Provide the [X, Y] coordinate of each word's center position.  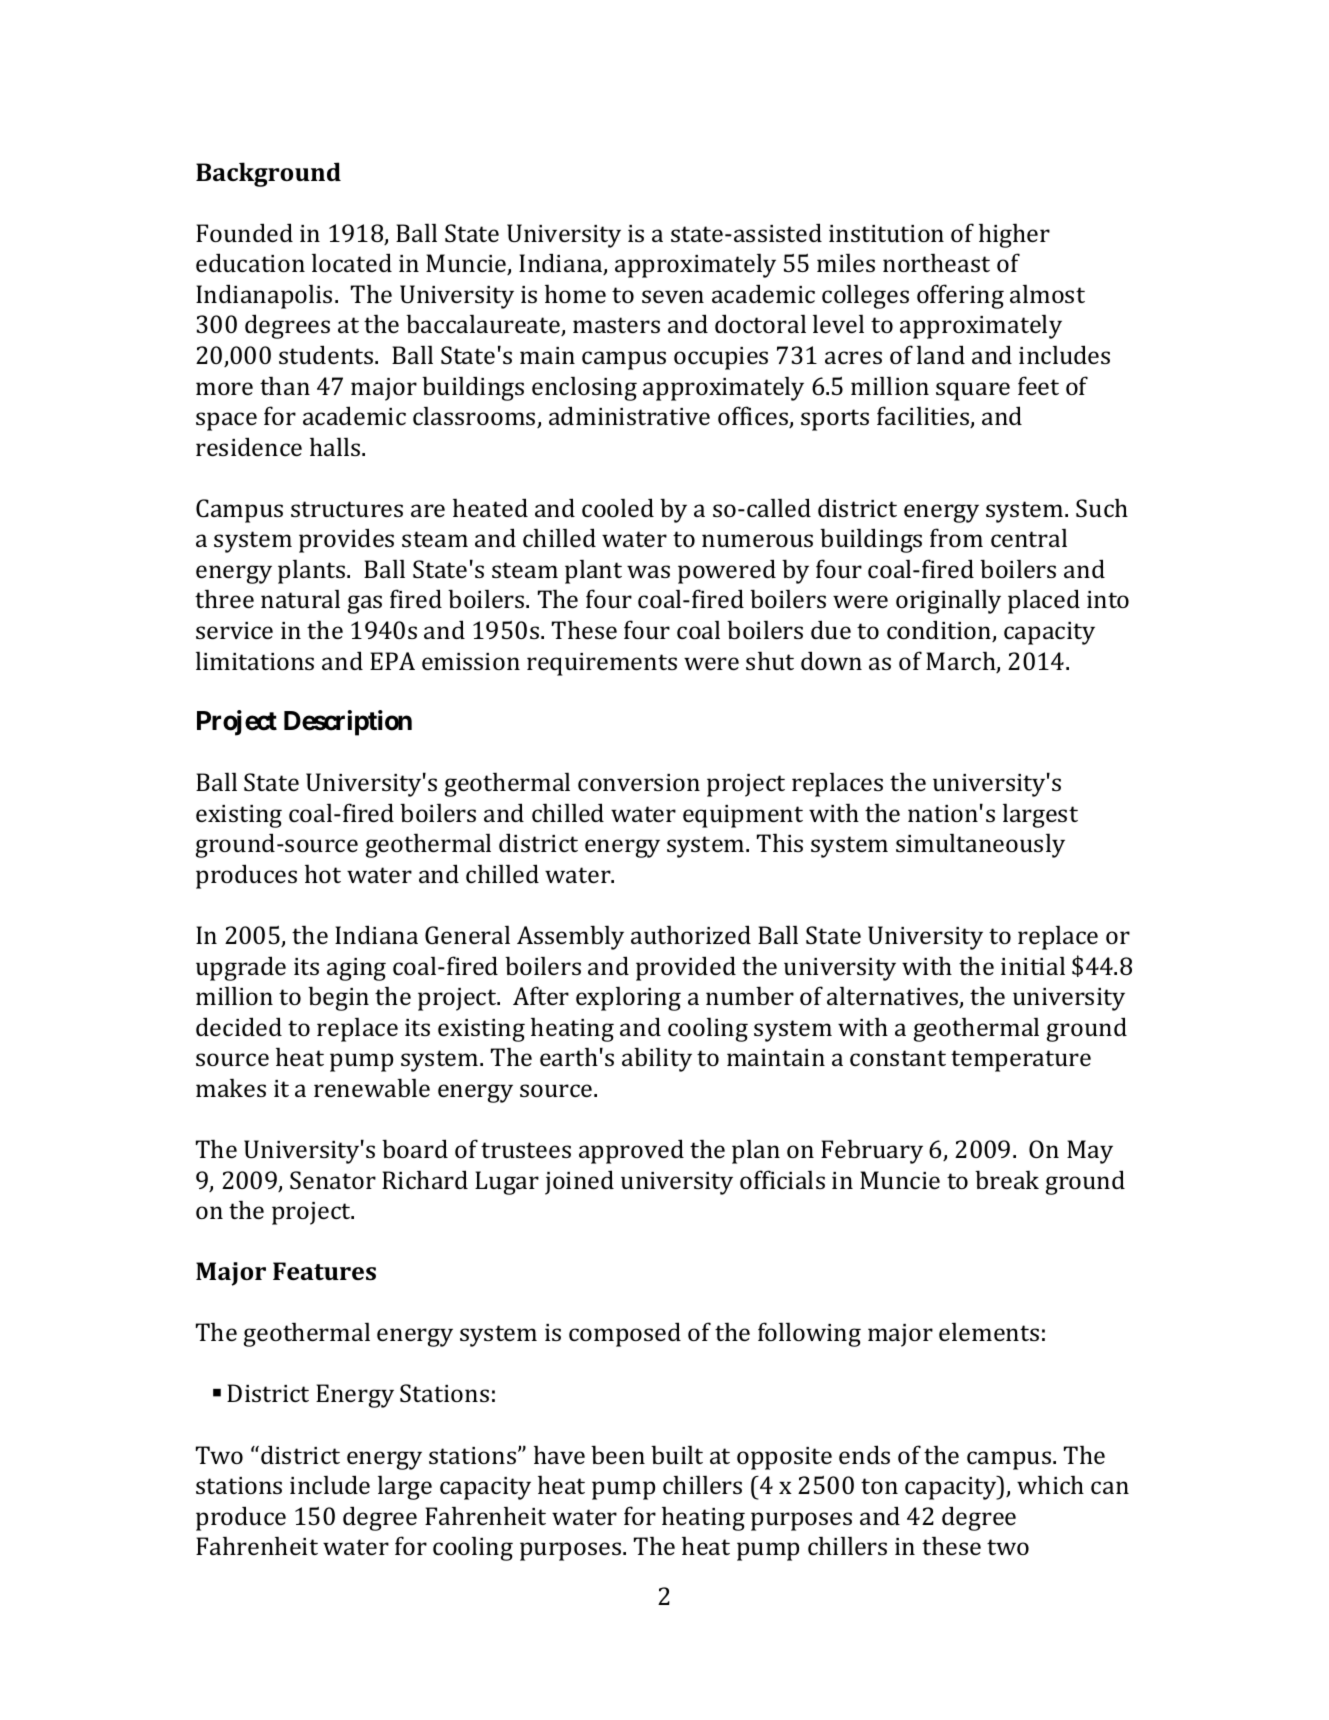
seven [673, 296]
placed [1044, 601]
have [559, 1454]
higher [1014, 235]
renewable [372, 1087]
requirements [602, 664]
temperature [1021, 1061]
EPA [392, 661]
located [352, 262]
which [1050, 1484]
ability [657, 1059]
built [677, 1454]
